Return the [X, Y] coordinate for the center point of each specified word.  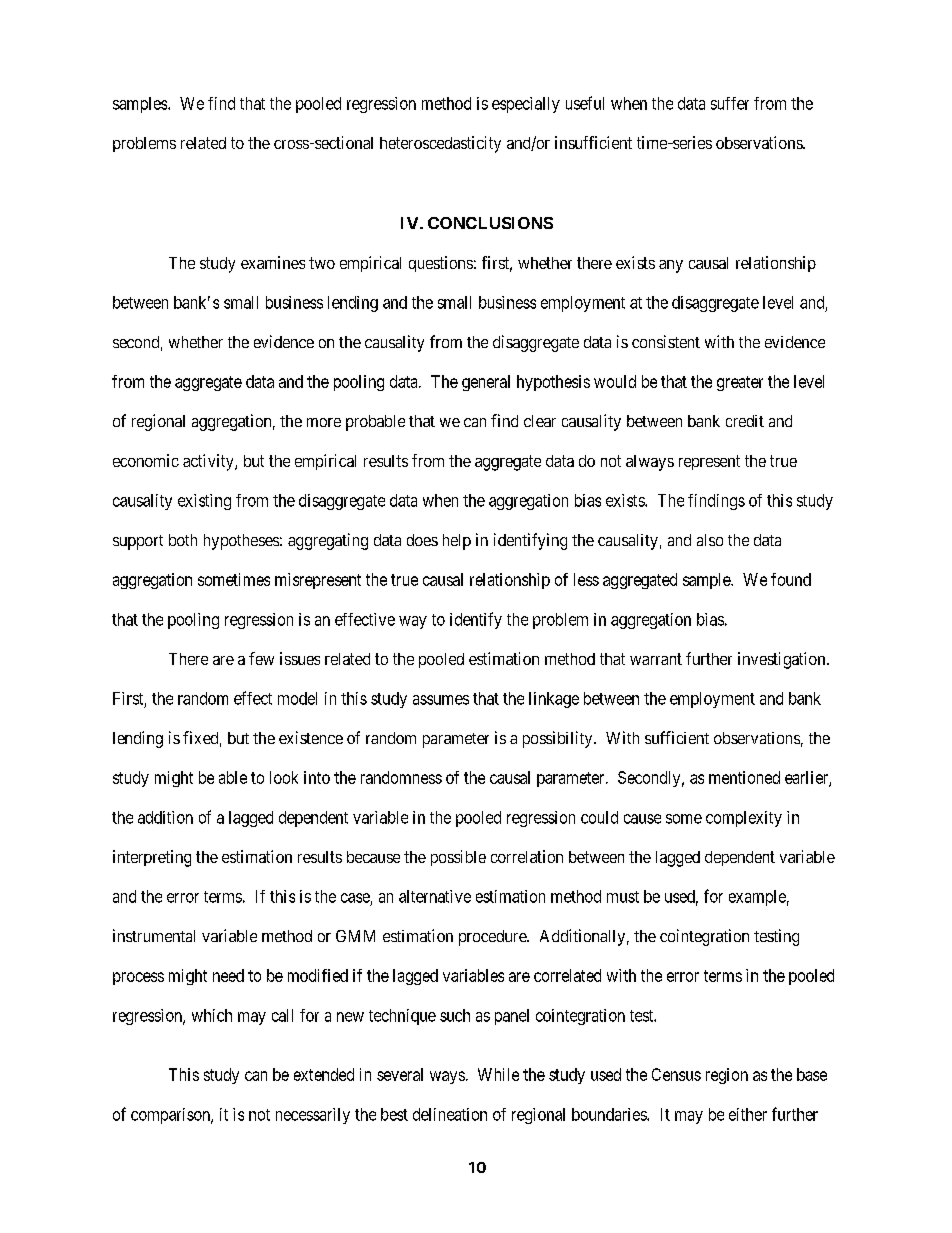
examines [273, 262]
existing [204, 502]
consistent [666, 341]
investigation [783, 660]
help [457, 542]
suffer [730, 103]
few [261, 658]
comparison [171, 1116]
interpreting [152, 858]
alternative [435, 896]
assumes [441, 700]
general [486, 383]
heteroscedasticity [440, 144]
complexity [744, 819]
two [322, 263]
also [710, 540]
